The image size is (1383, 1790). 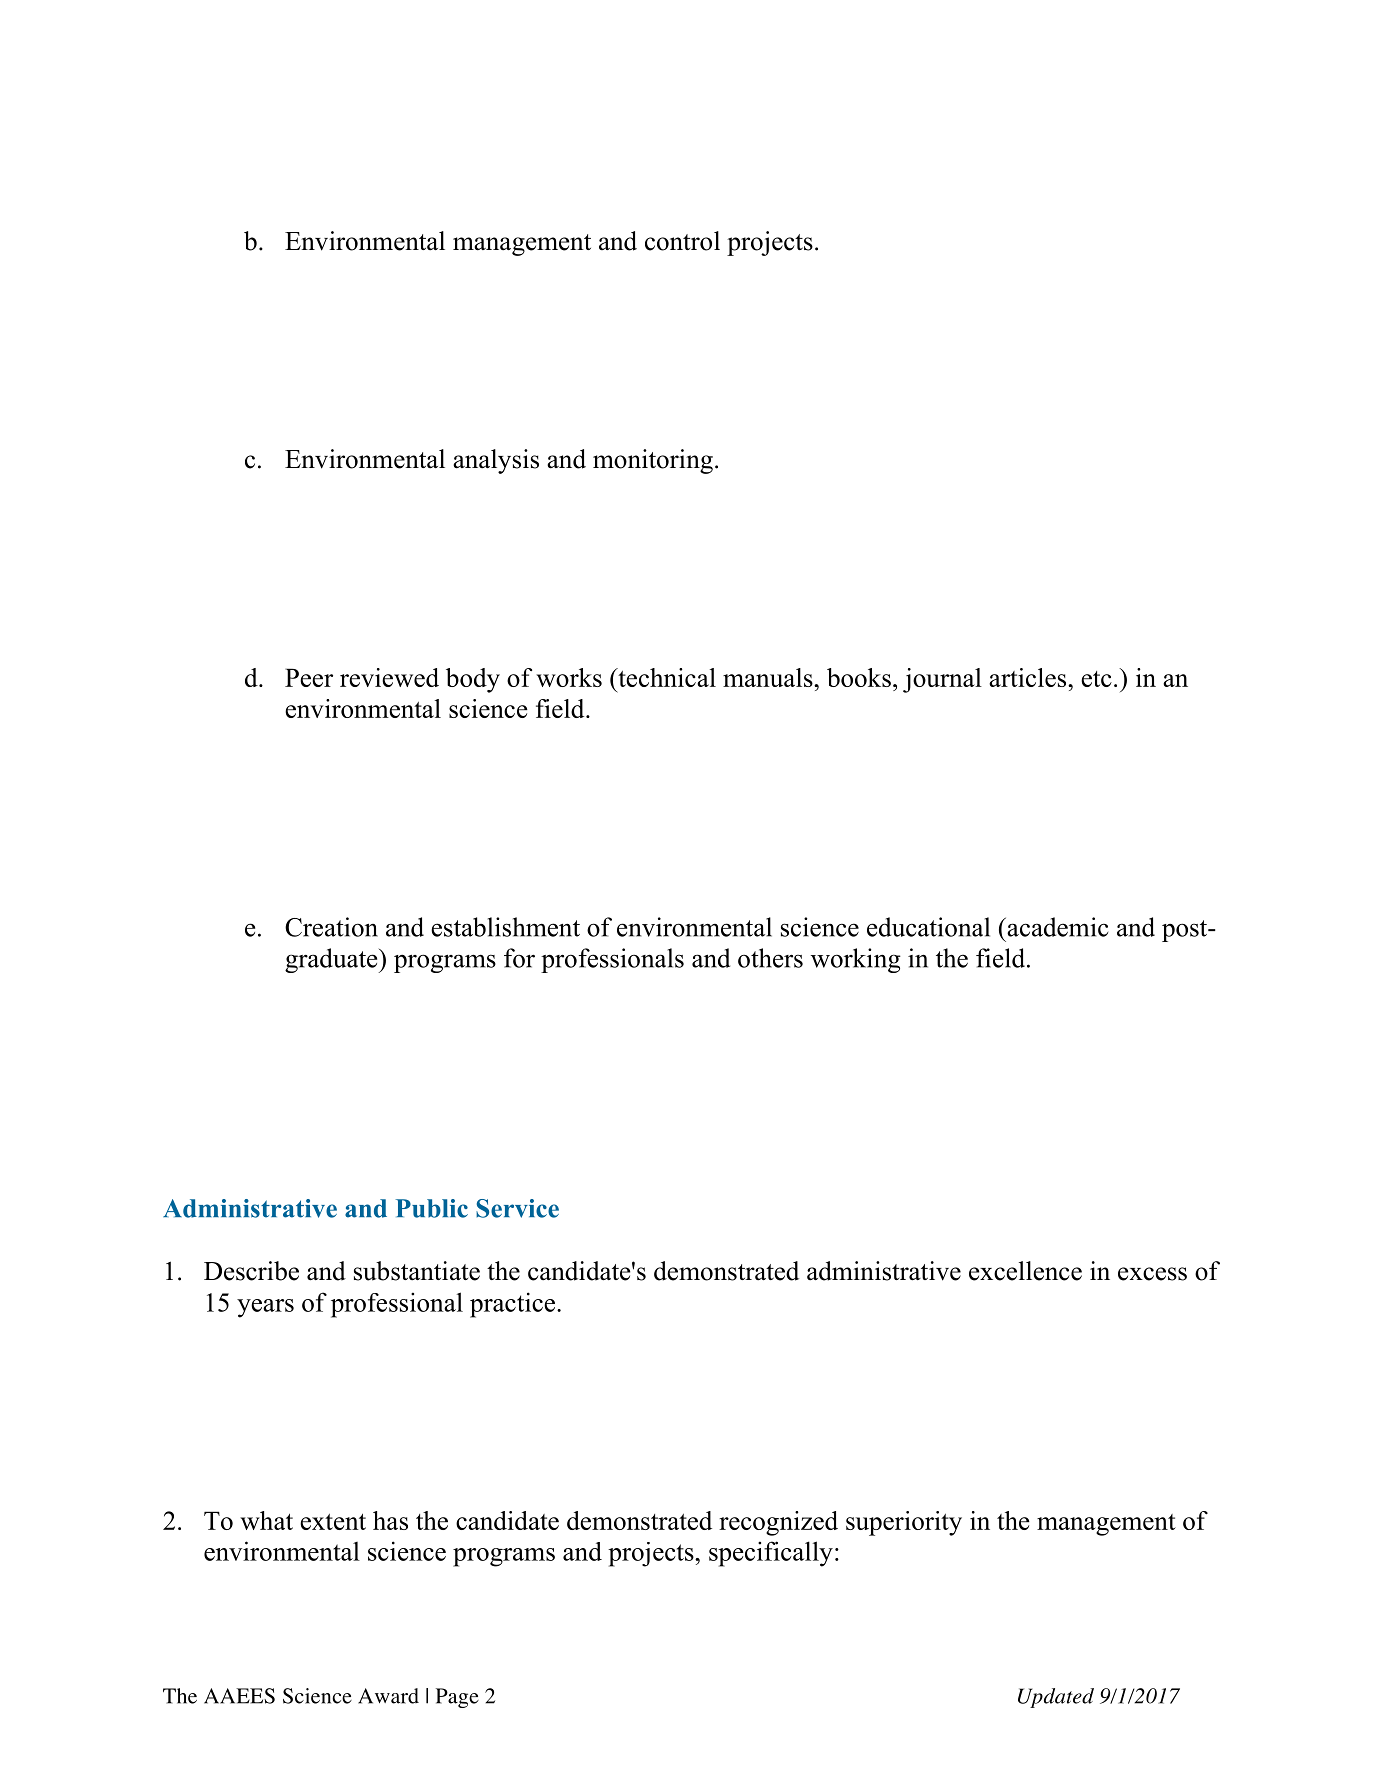 What do you see at coordinates (496, 461) in the image?
I see `analysis` at bounding box center [496, 461].
